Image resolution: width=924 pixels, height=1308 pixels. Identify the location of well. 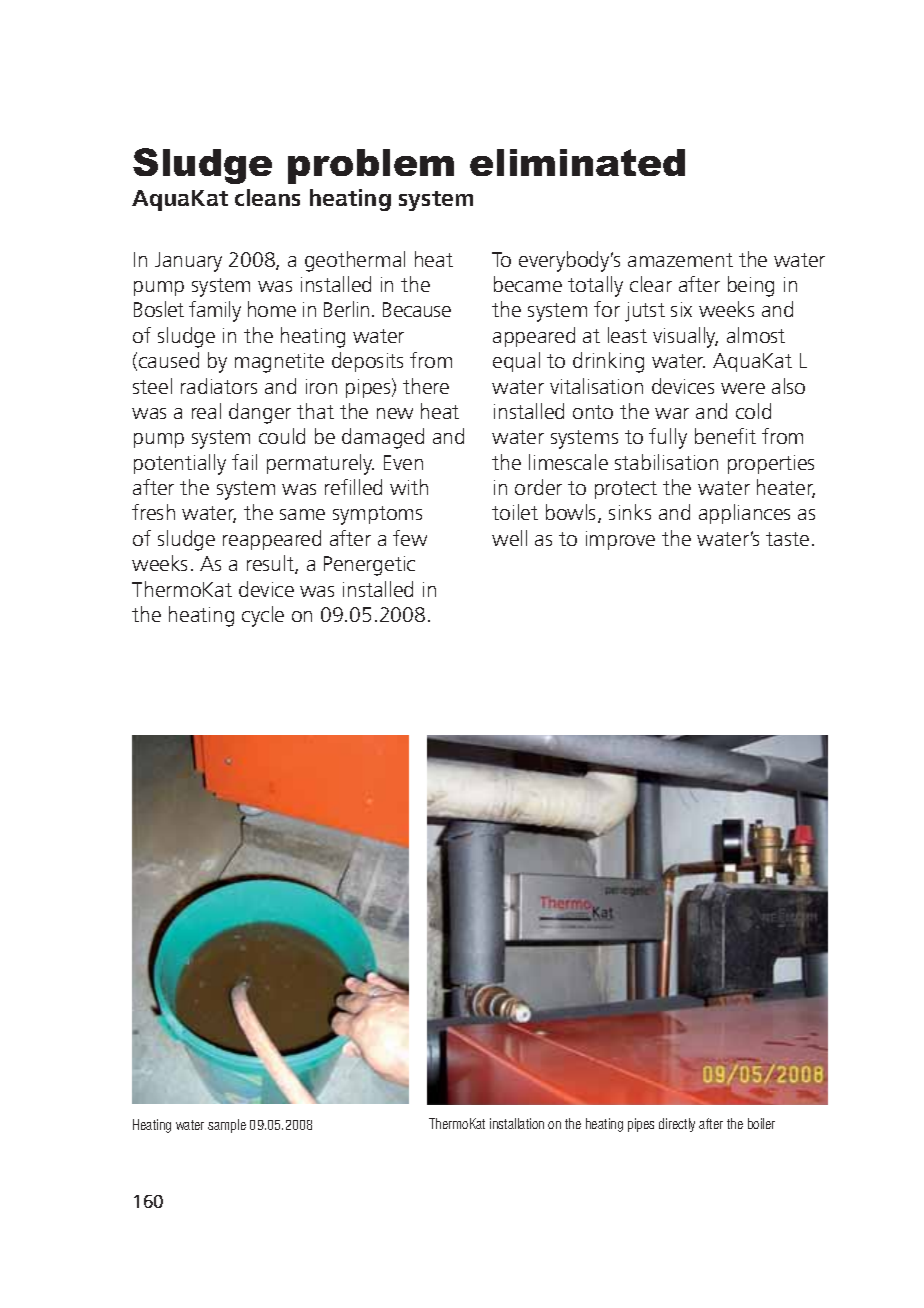
(509, 538).
